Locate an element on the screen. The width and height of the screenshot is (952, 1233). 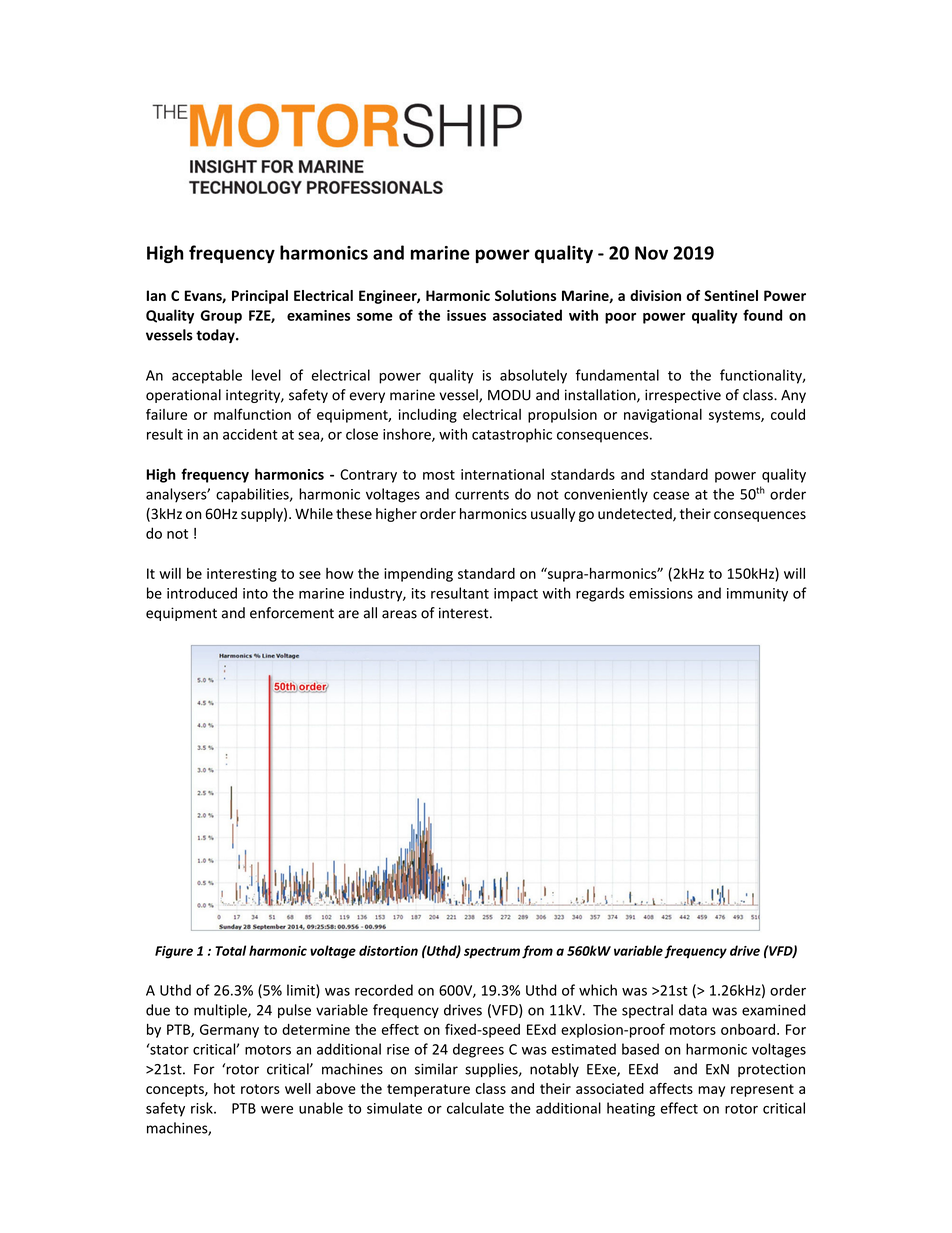
hot is located at coordinates (224, 1088).
